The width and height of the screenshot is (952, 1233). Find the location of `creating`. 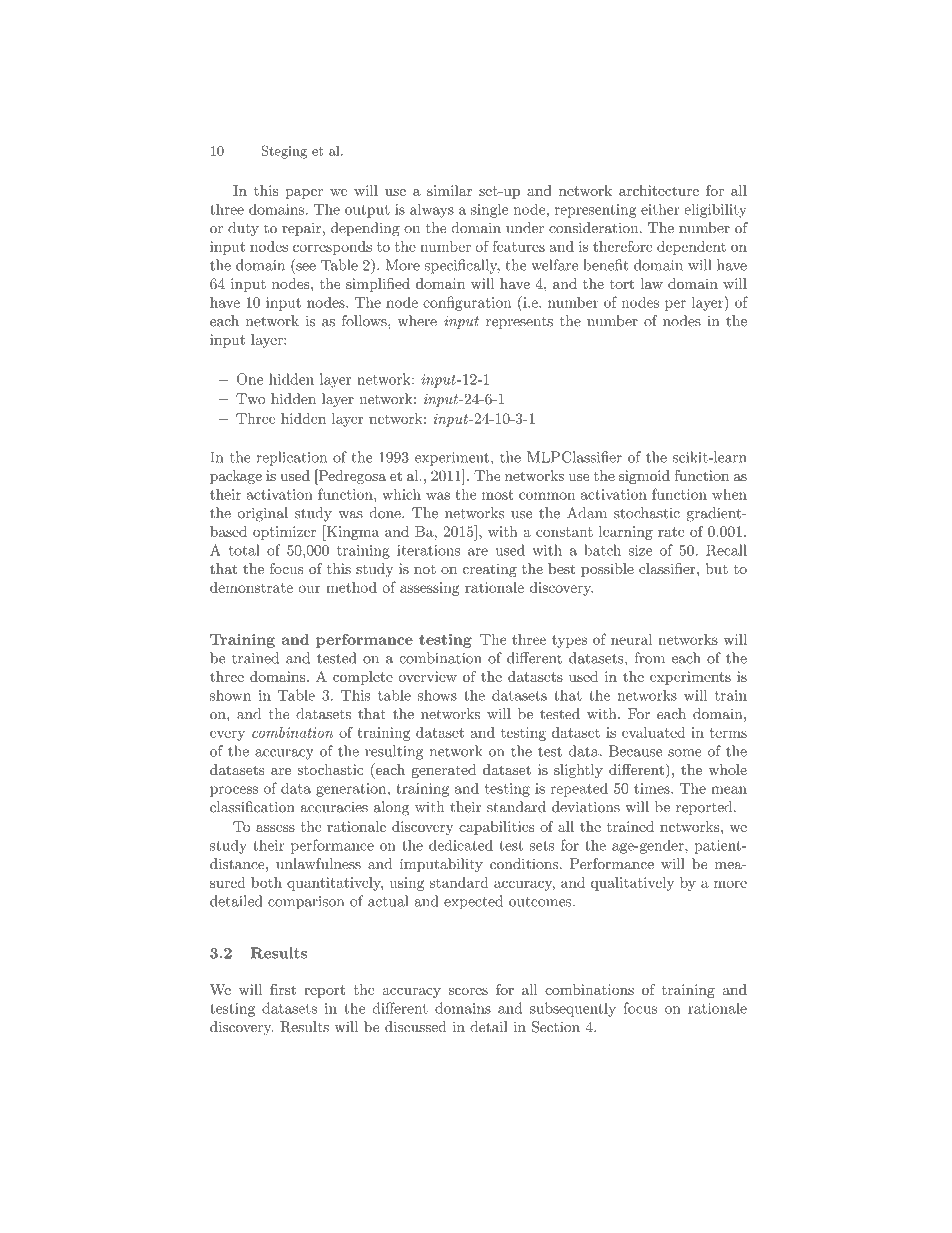

creating is located at coordinates (490, 570).
